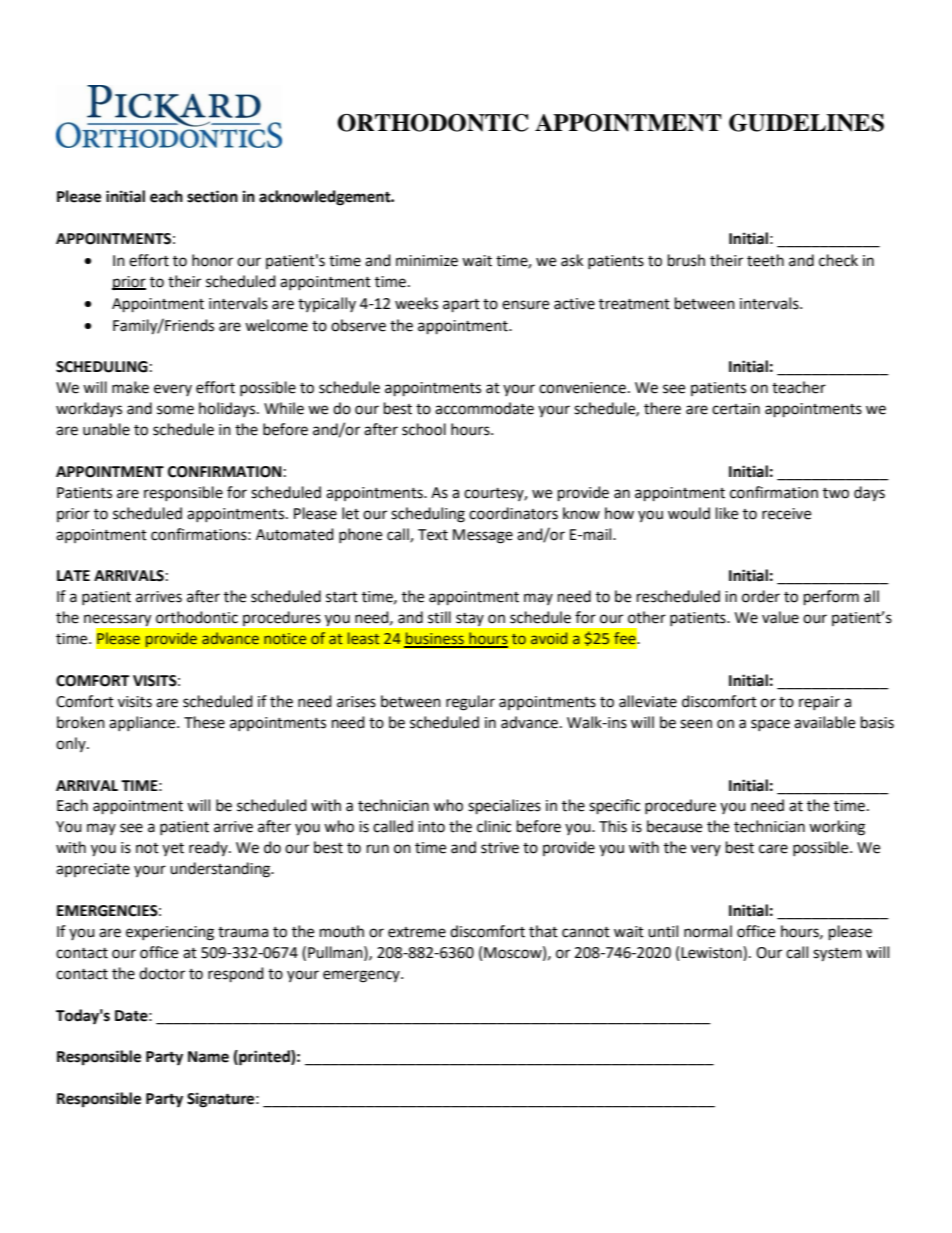  Describe the element at coordinates (806, 123) in the document. I see `GUIDELINES` at that location.
